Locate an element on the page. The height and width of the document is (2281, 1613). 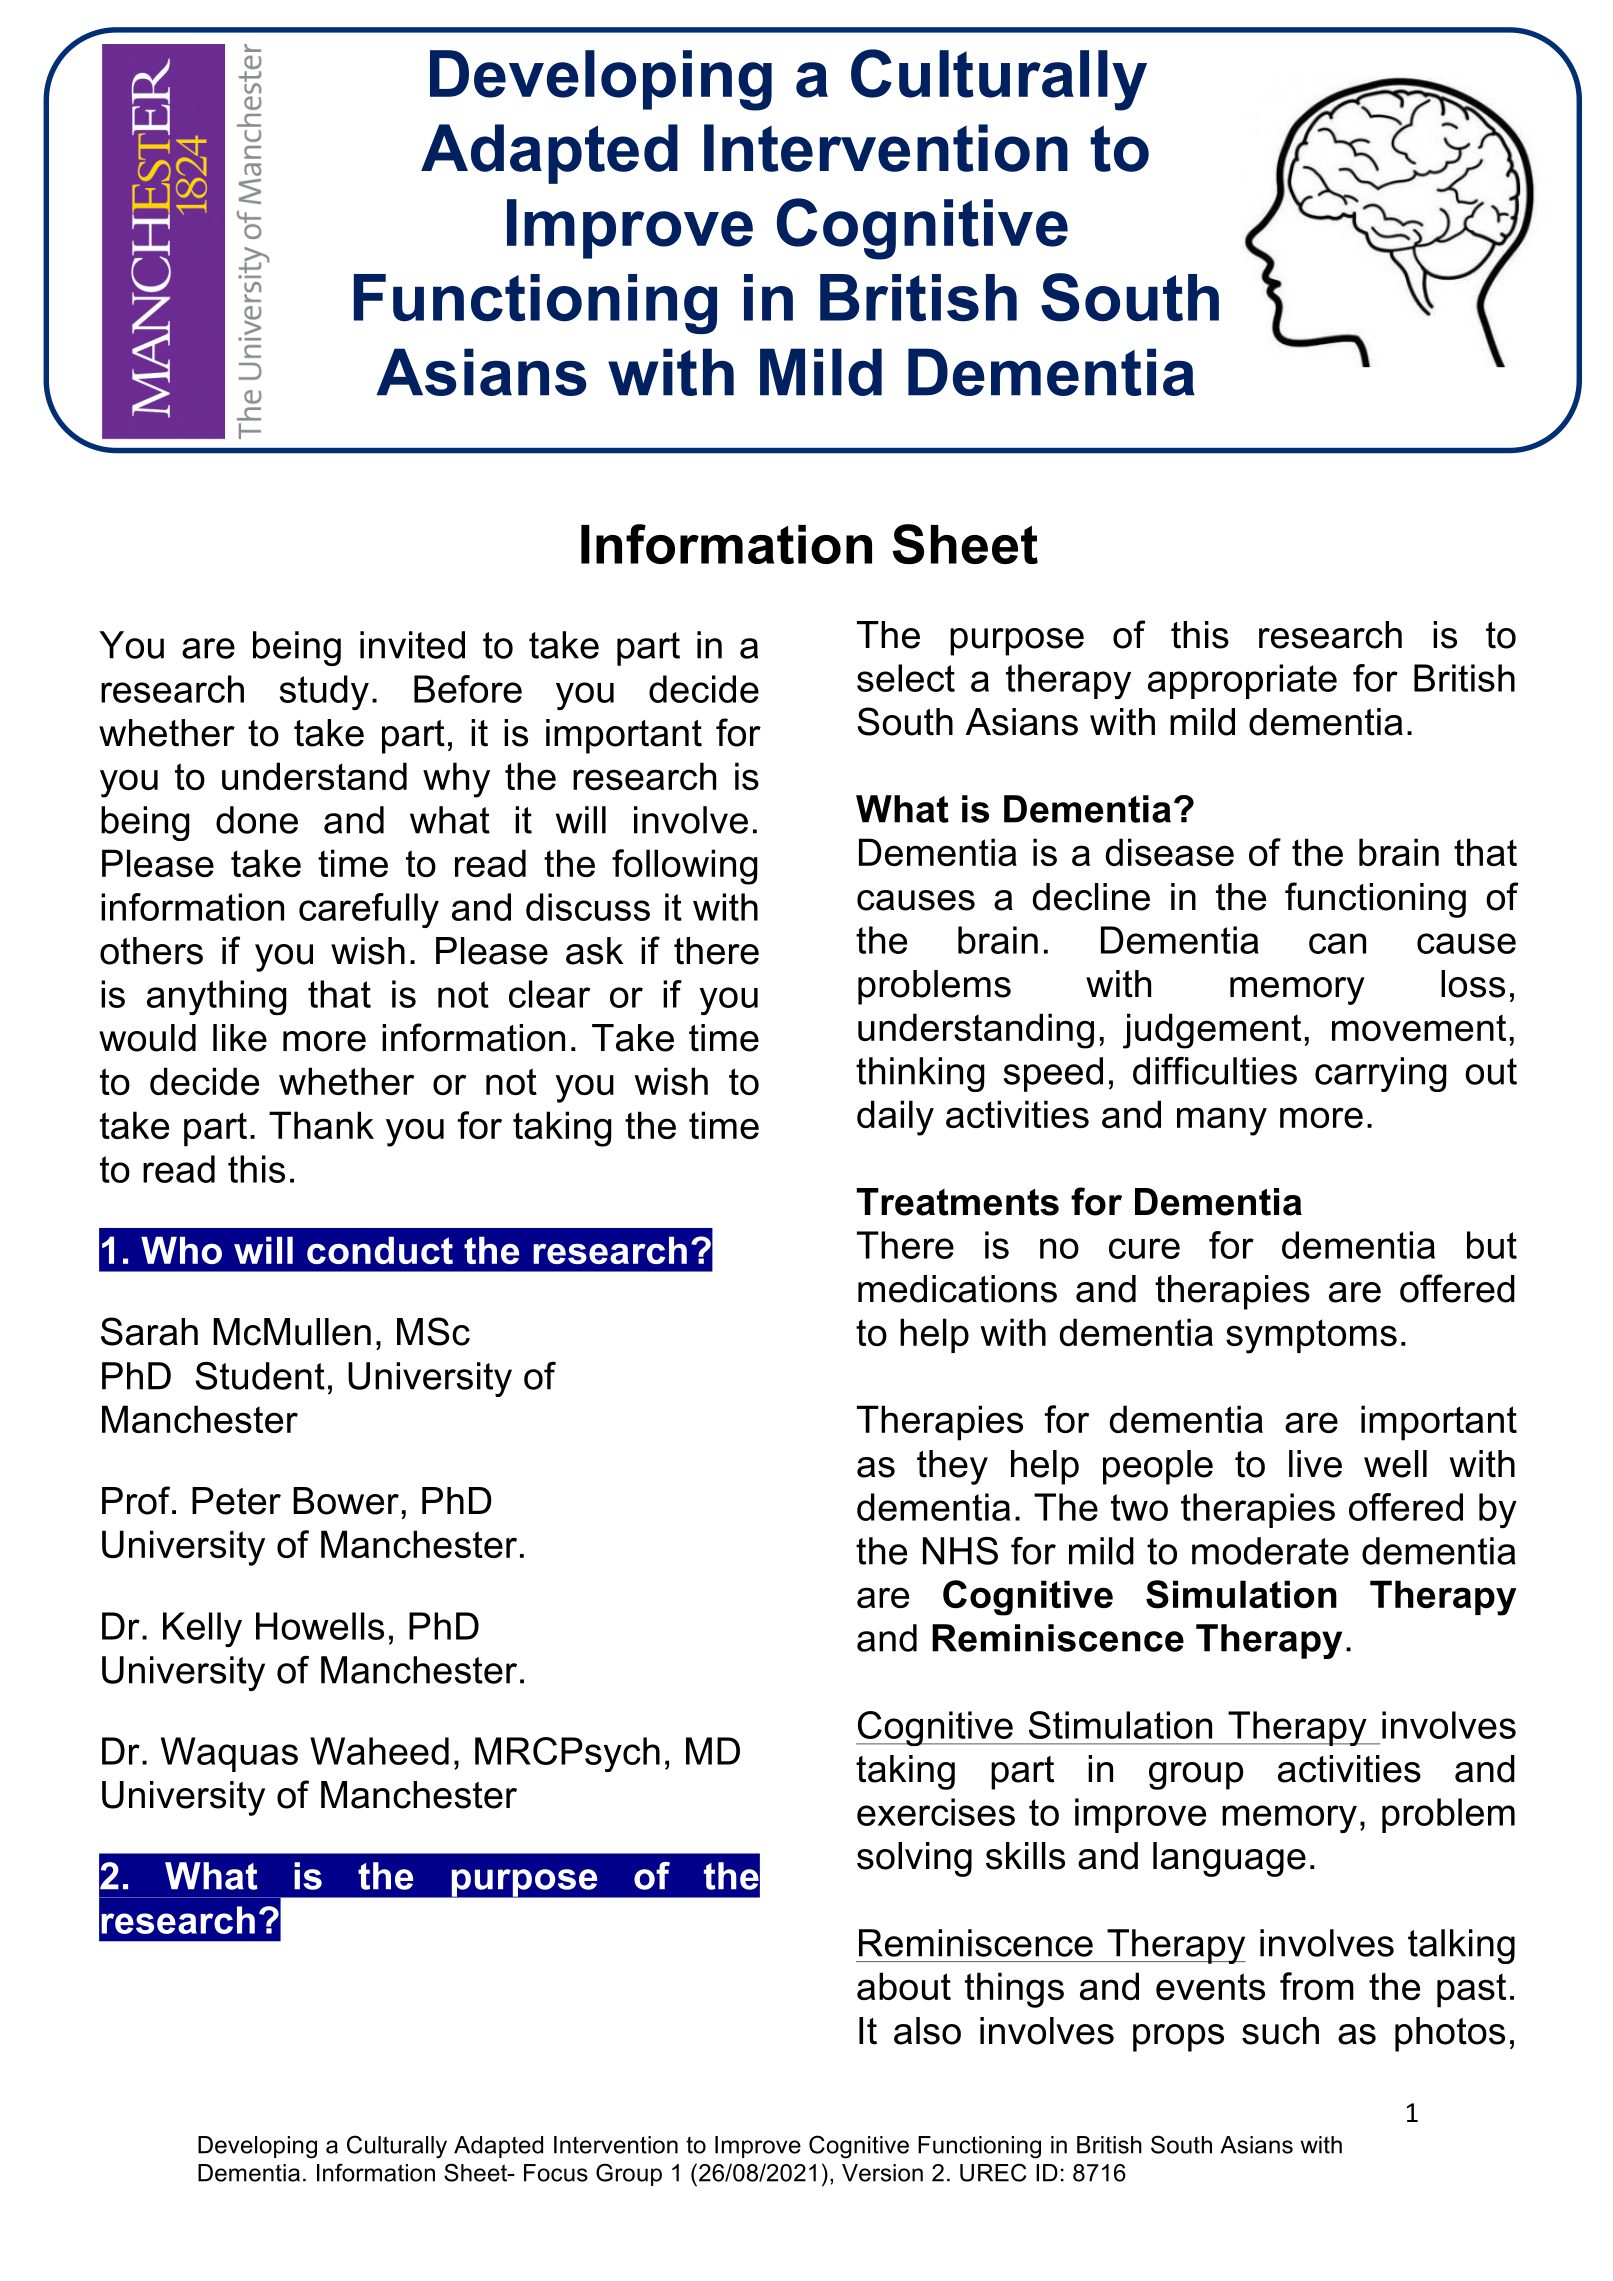
Version is located at coordinates (882, 2173).
